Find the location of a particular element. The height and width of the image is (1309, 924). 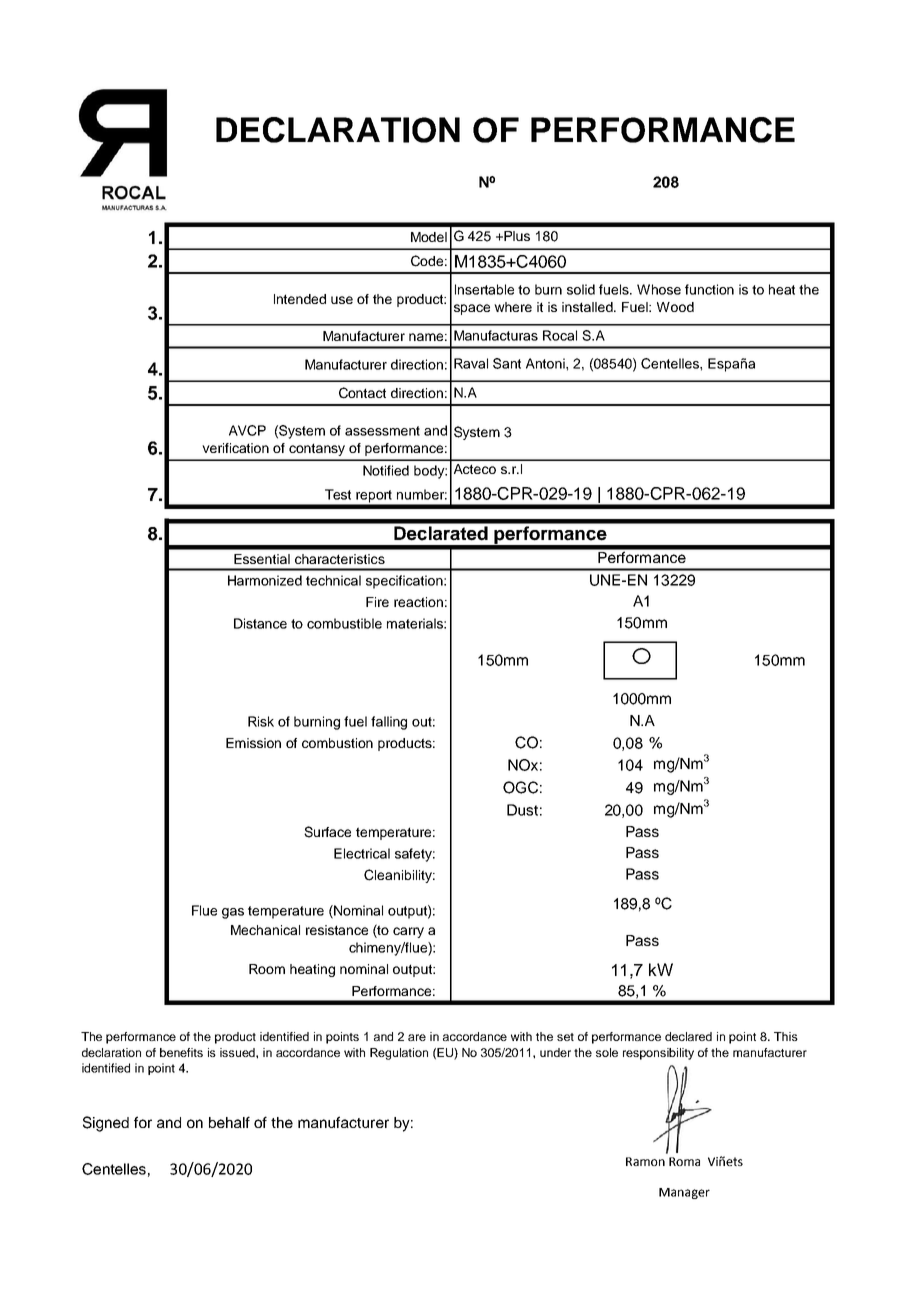

Electrical is located at coordinates (362, 853).
